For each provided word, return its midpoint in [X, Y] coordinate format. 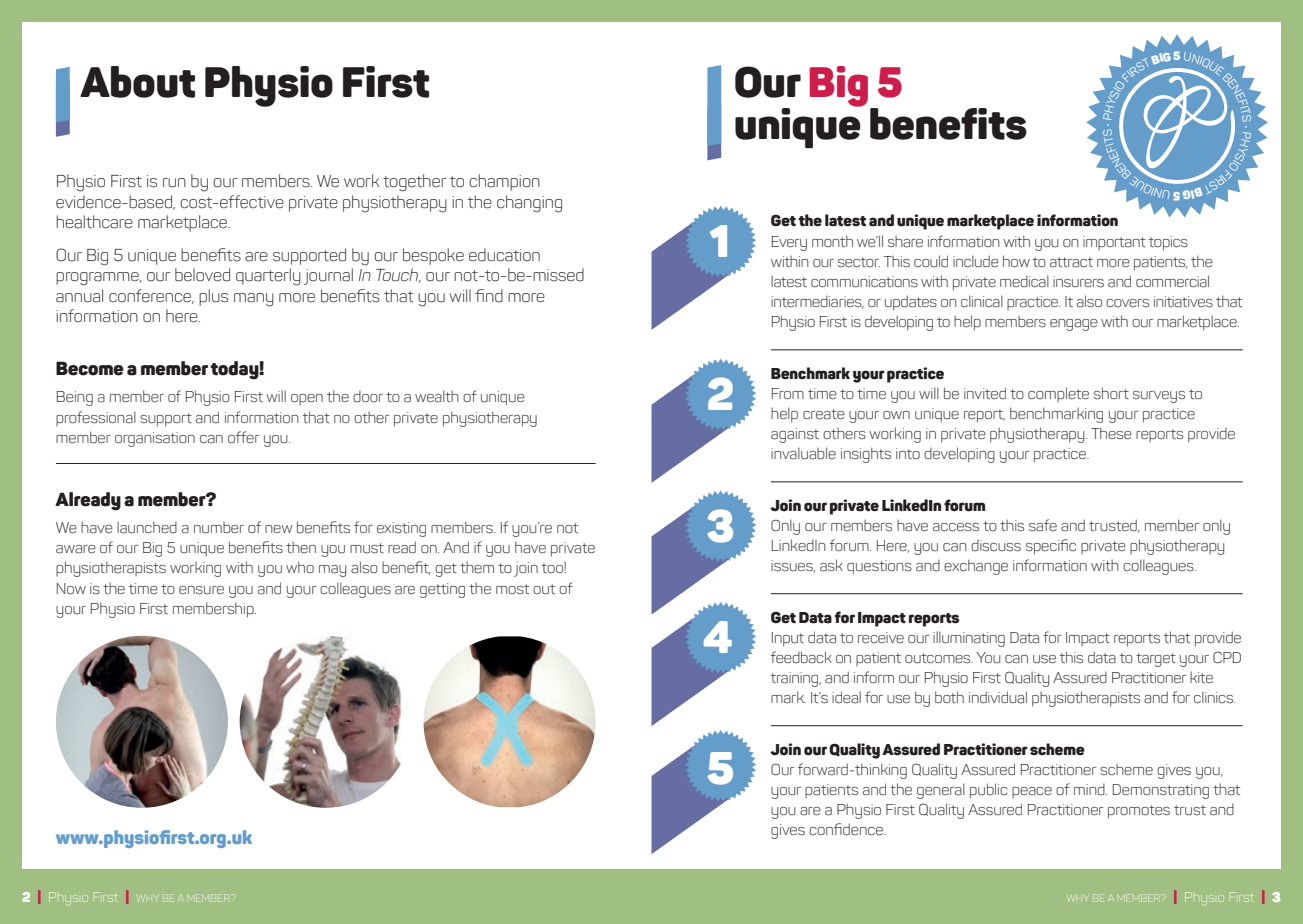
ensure [201, 590]
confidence [847, 829]
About [137, 82]
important [1114, 243]
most [512, 589]
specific [1051, 547]
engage [1074, 325]
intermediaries [817, 302]
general [941, 791]
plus [213, 297]
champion [505, 182]
